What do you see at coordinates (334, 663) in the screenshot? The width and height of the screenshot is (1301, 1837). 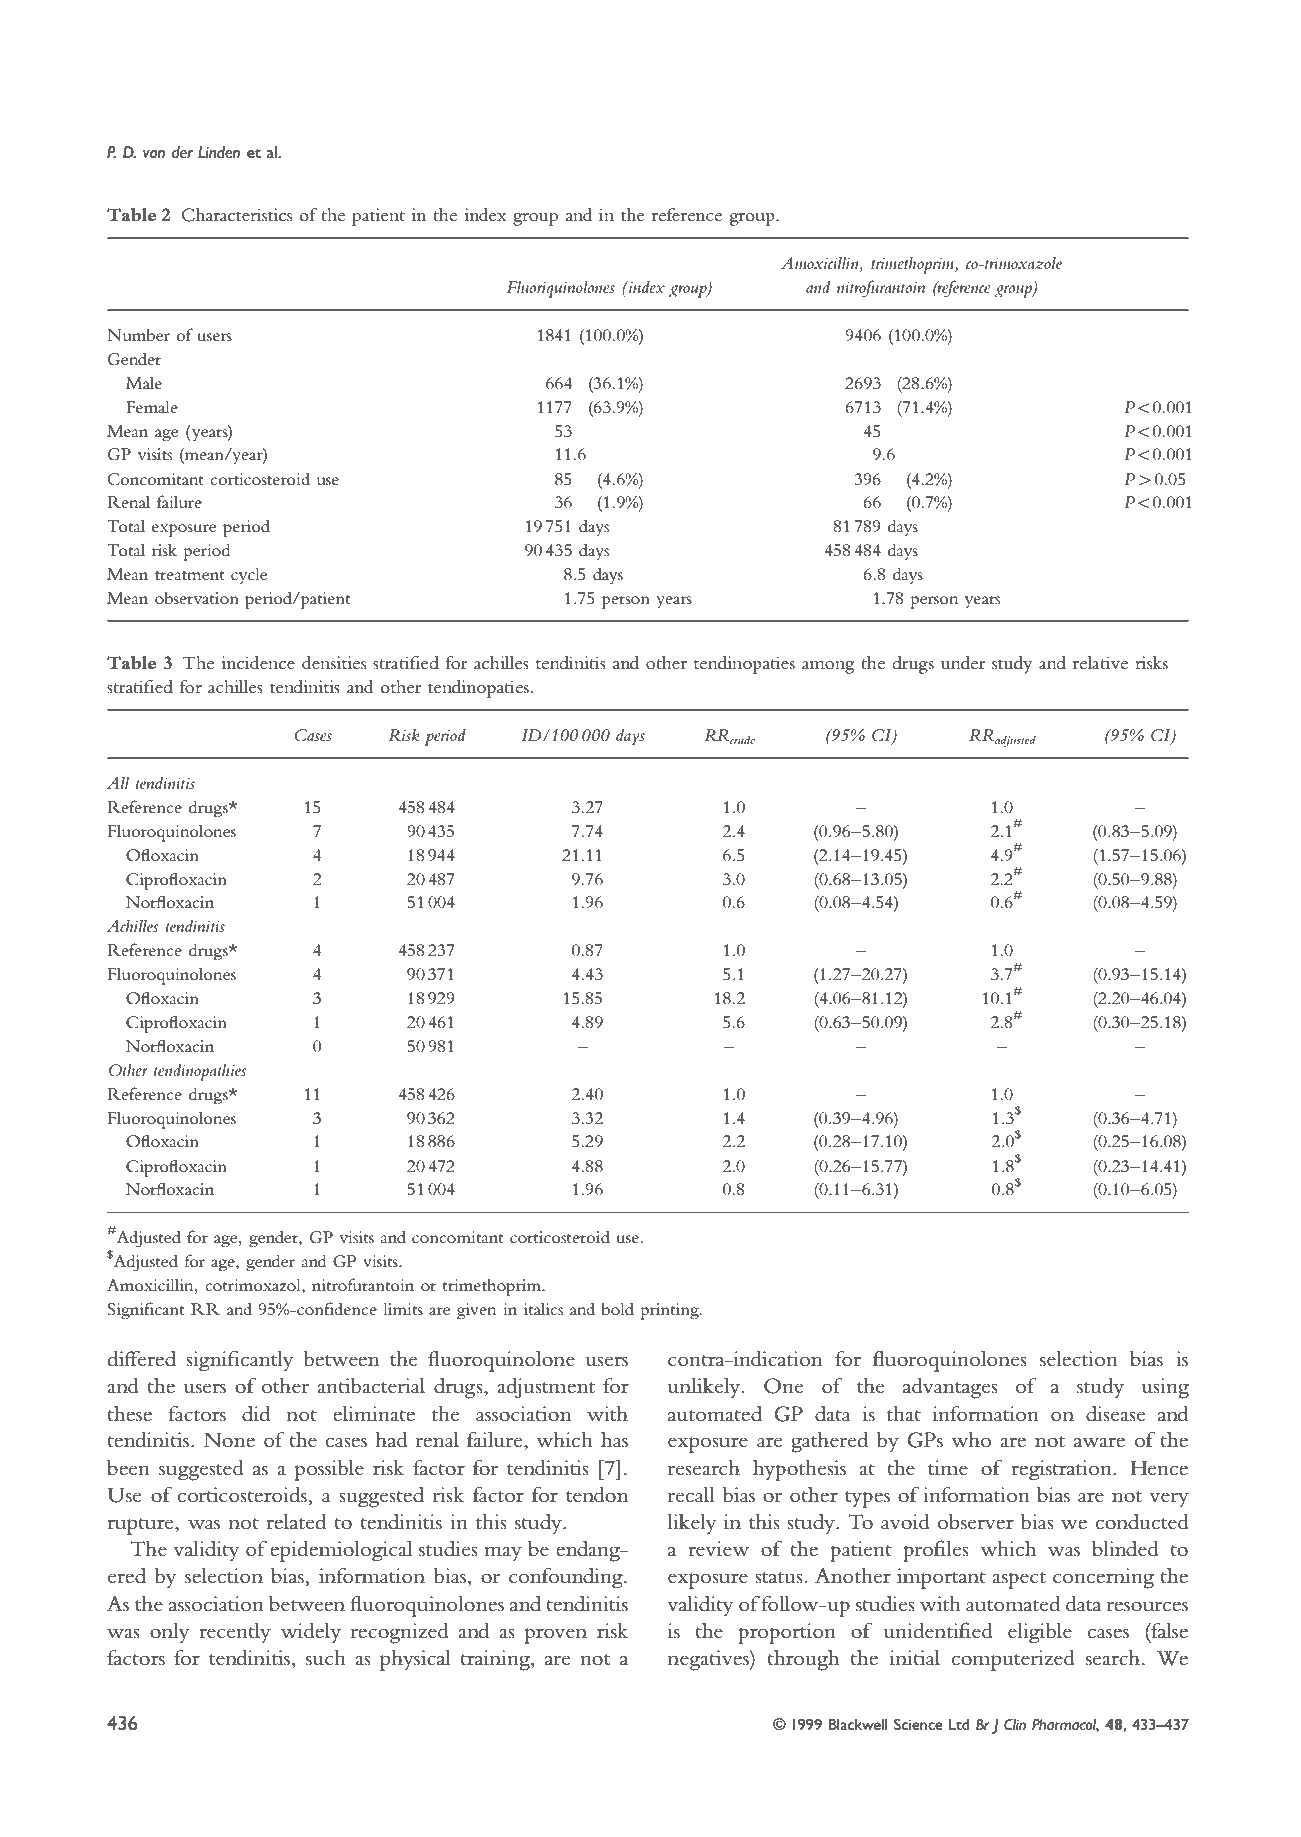 I see `densities` at bounding box center [334, 663].
